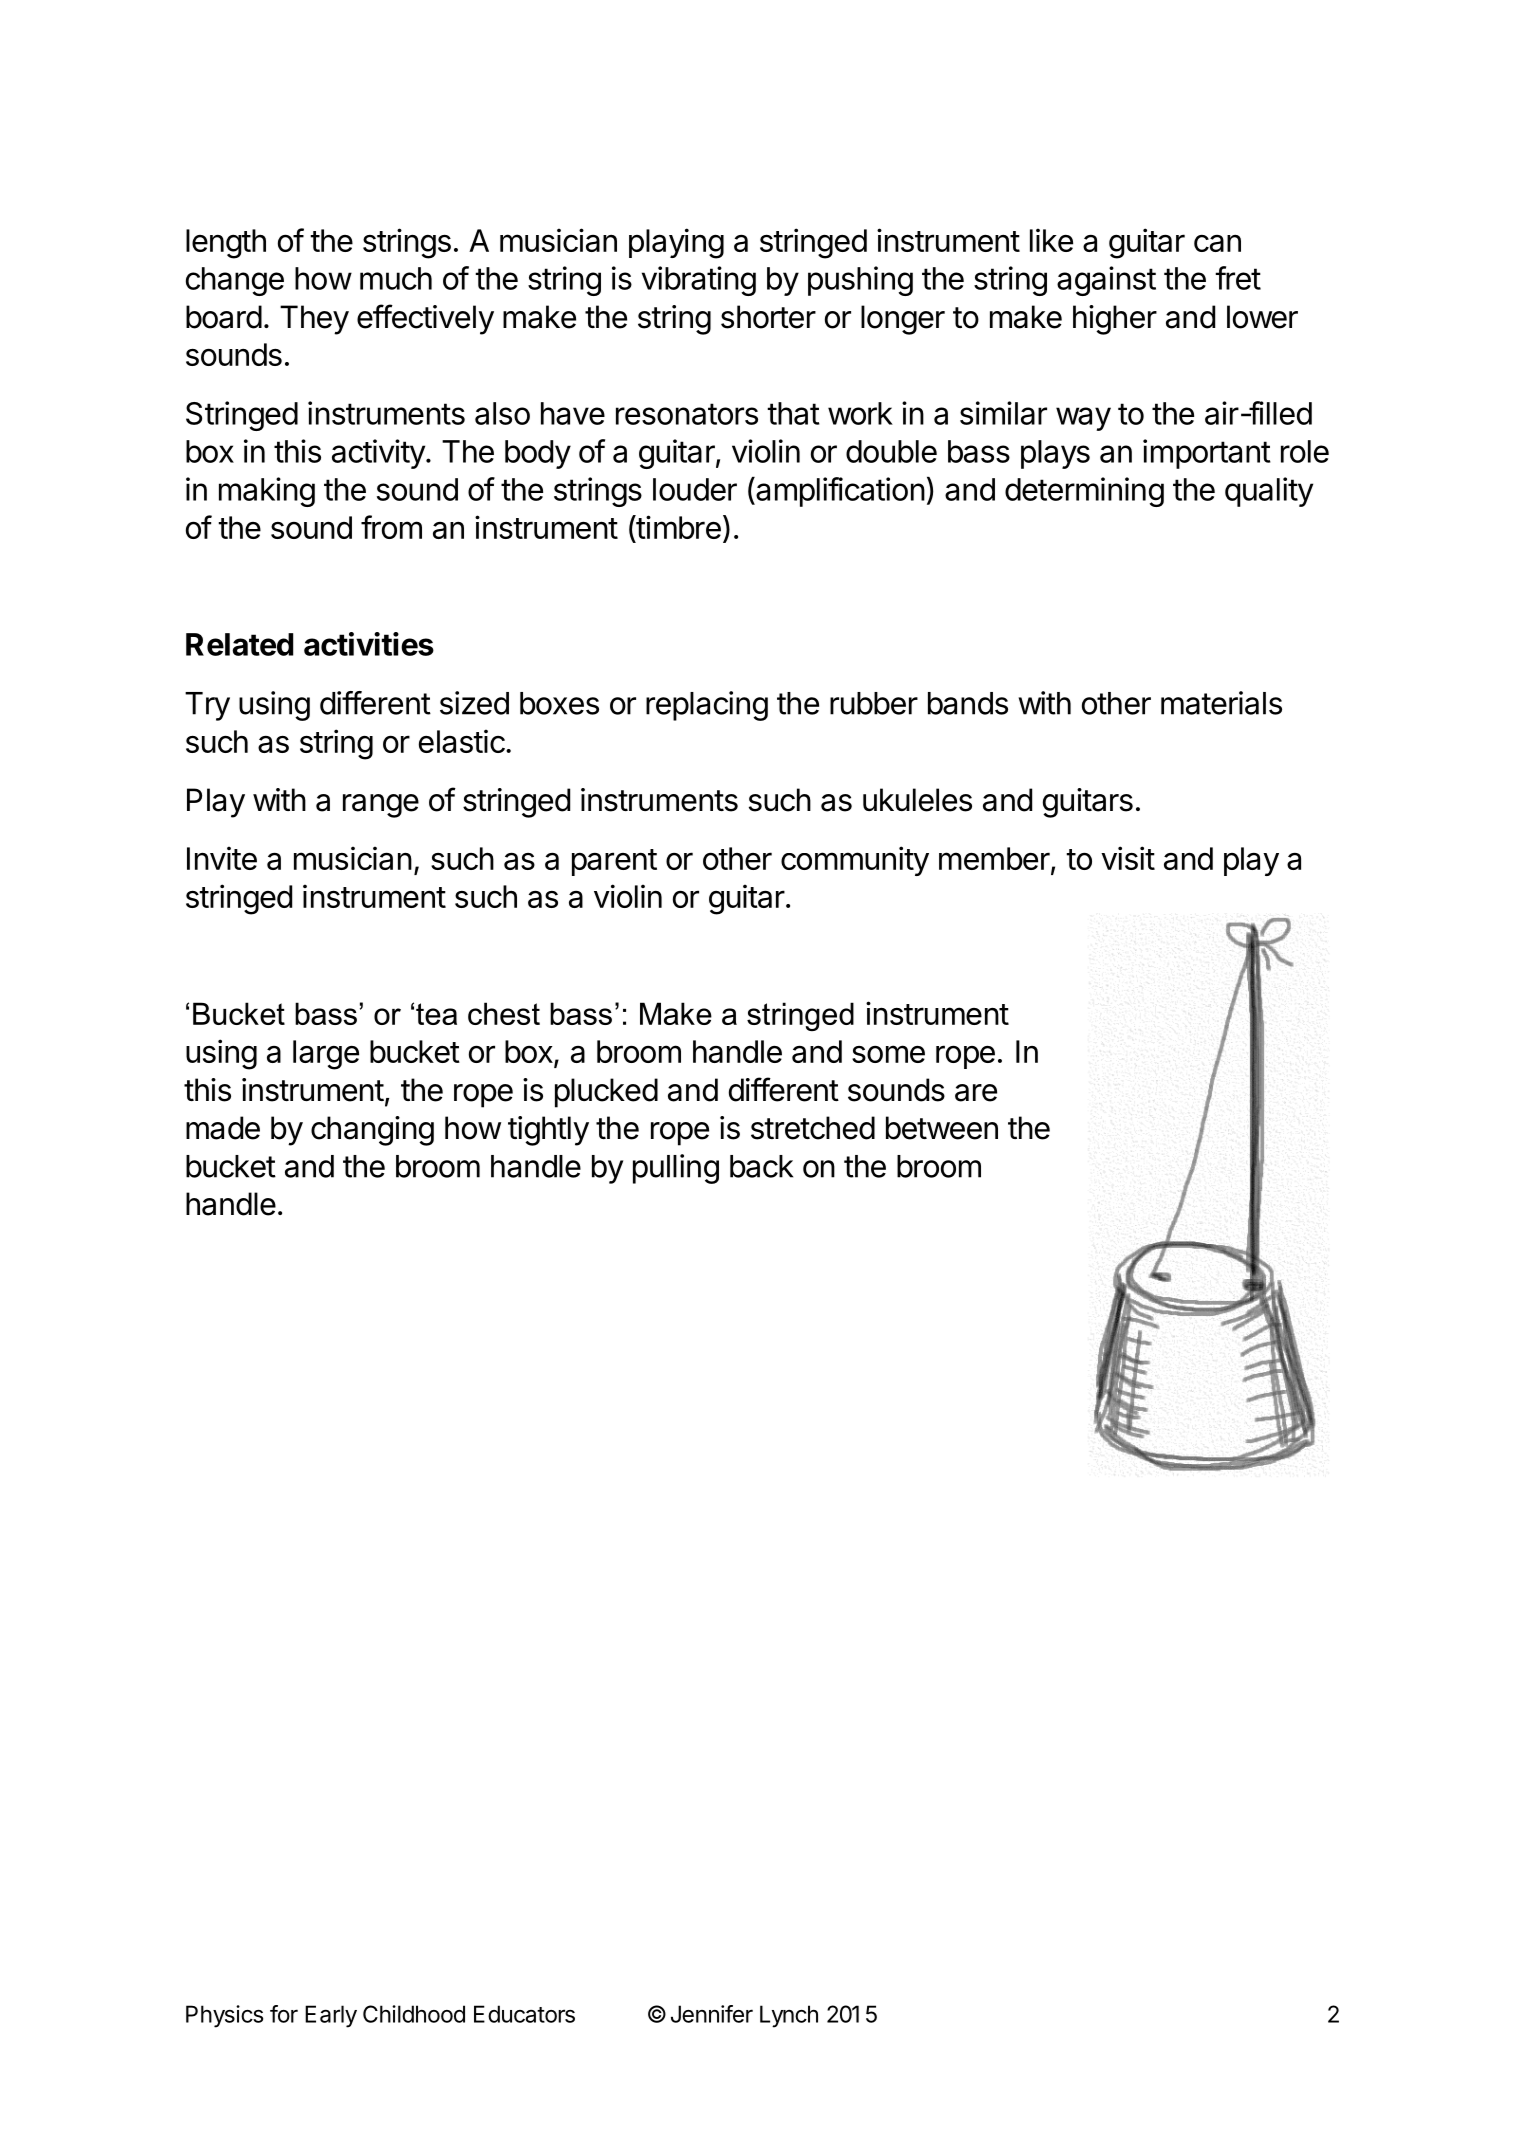 Image resolution: width=1523 pixels, height=2153 pixels. Describe the element at coordinates (707, 706) in the page. I see `replacing` at that location.
